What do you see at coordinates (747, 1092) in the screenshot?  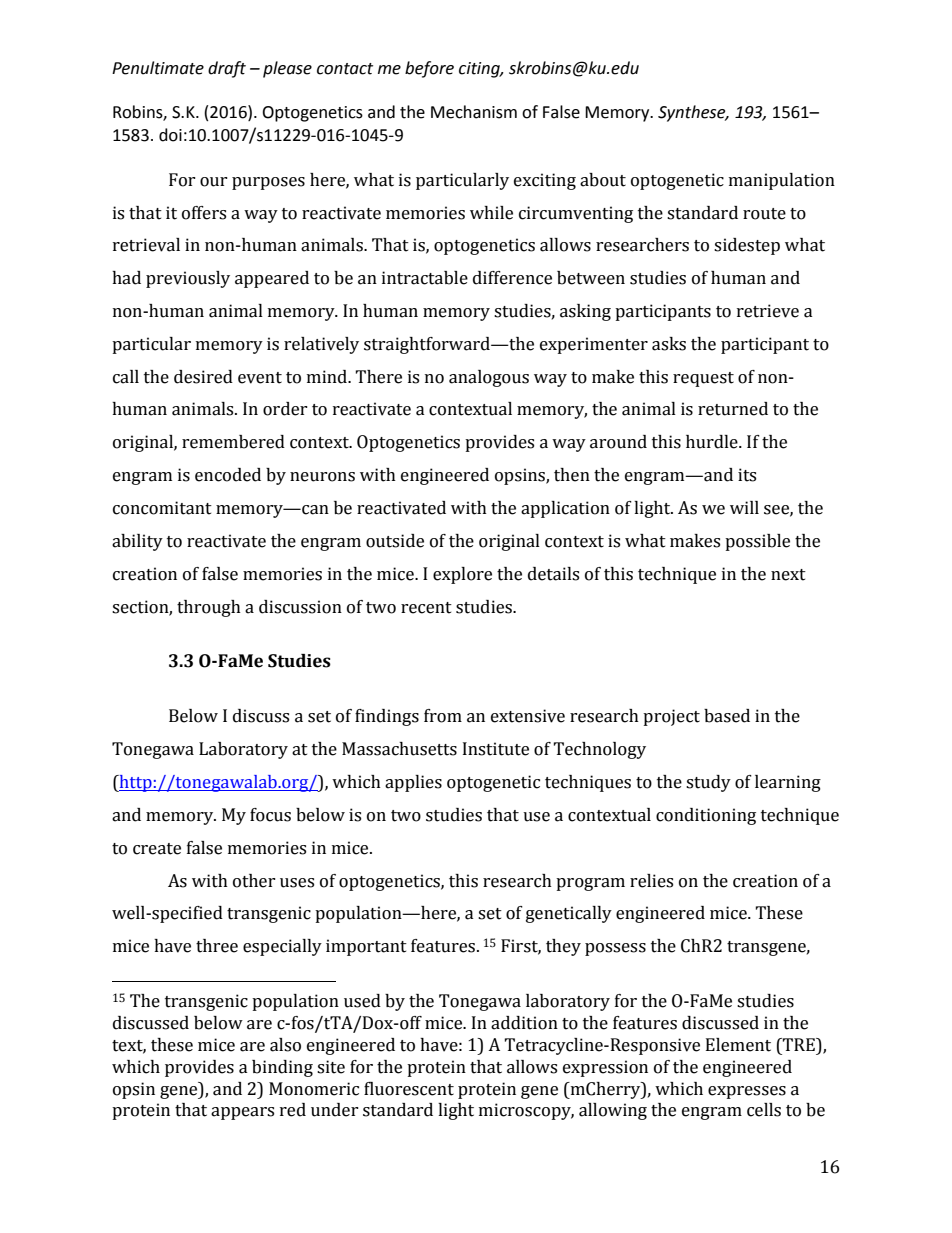 I see `expresses` at bounding box center [747, 1092].
